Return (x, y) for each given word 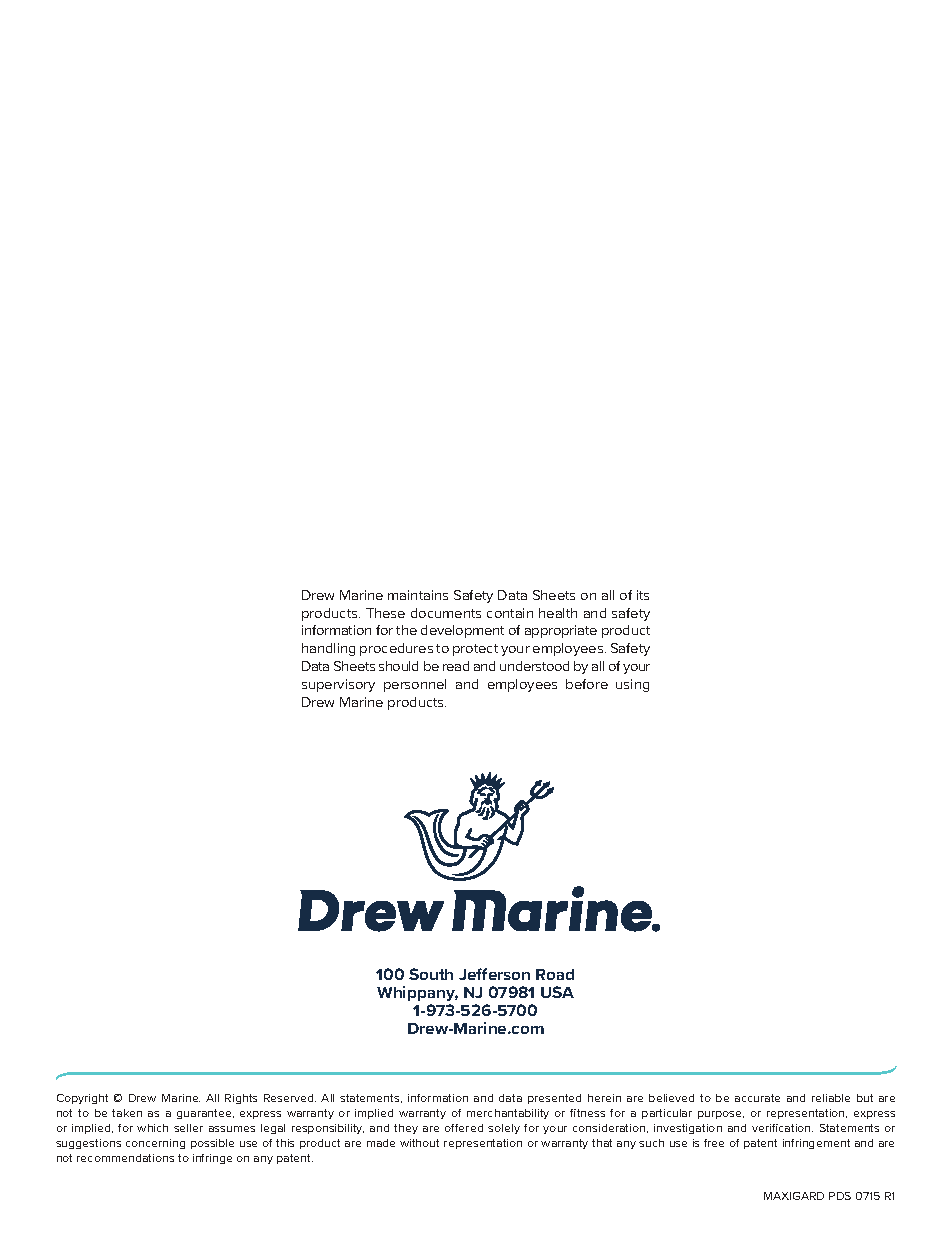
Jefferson (494, 974)
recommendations (125, 1158)
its (643, 595)
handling (328, 649)
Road (555, 974)
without (419, 1143)
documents (446, 613)
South (431, 974)
